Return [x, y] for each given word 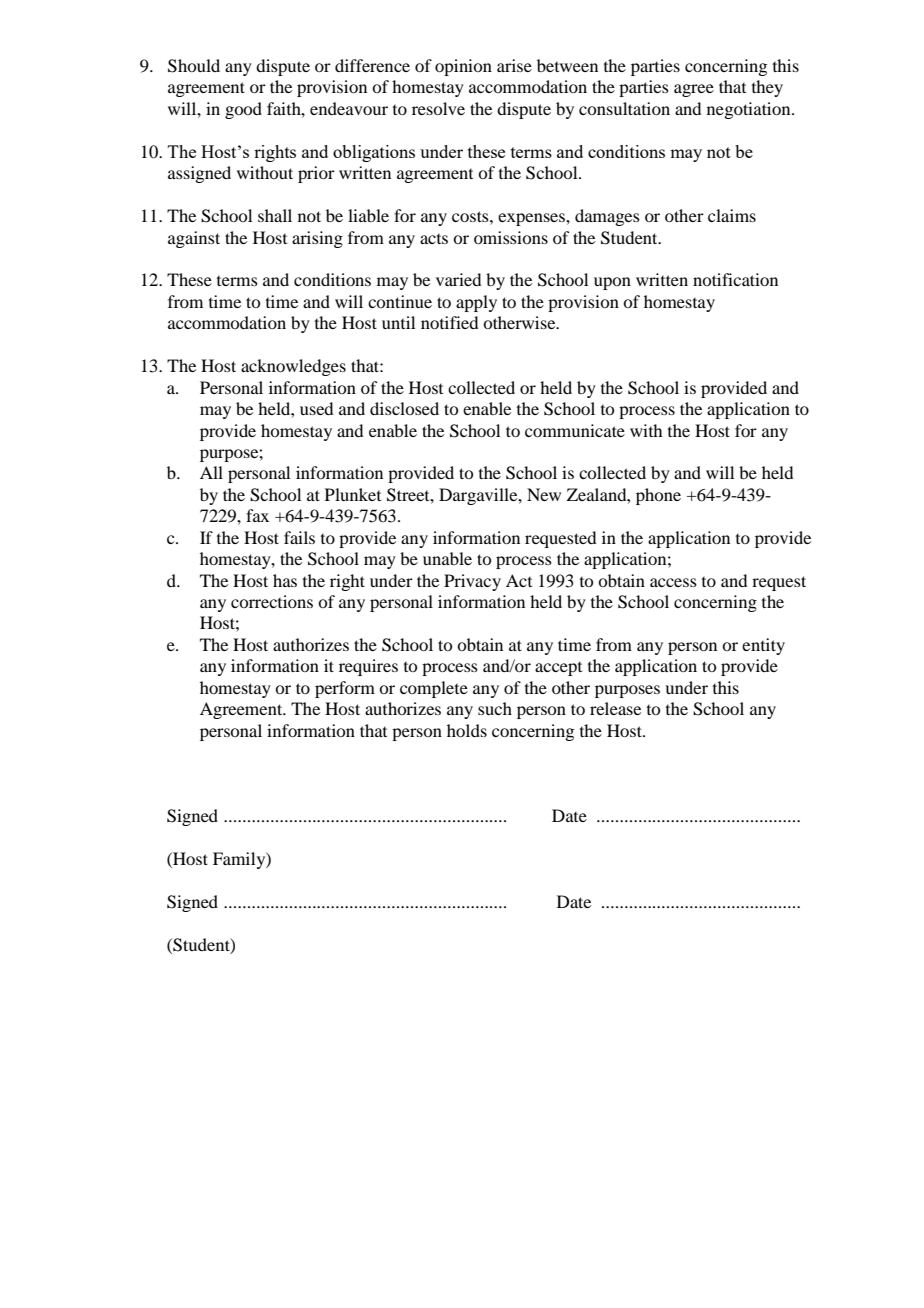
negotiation [750, 110]
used [316, 408]
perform [345, 689]
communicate [575, 430]
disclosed [404, 408]
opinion [463, 67]
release [615, 708]
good [243, 110]
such [495, 708]
